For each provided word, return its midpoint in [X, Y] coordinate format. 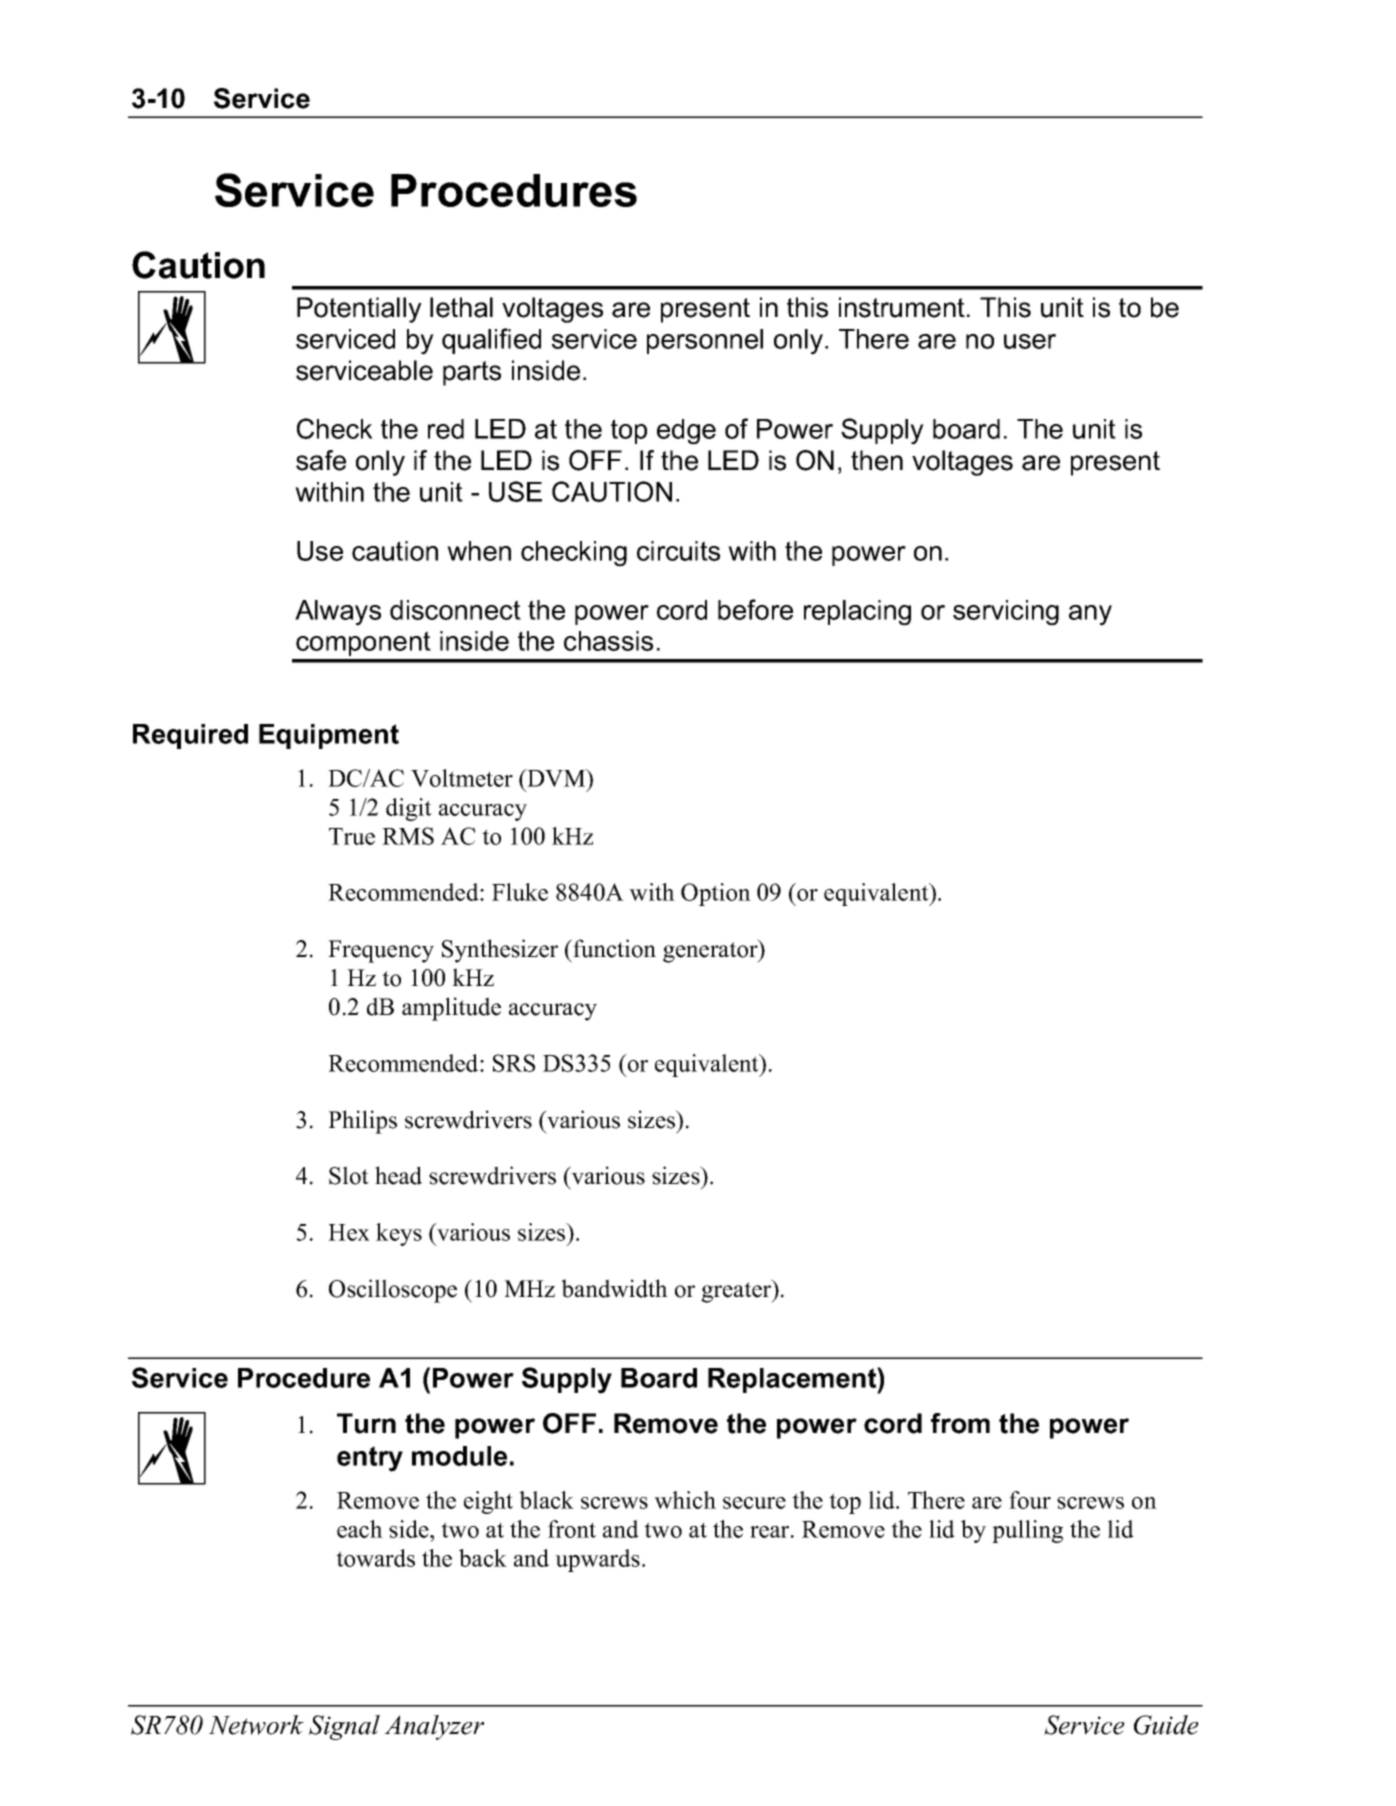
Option [716, 894]
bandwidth [614, 1288]
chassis [608, 641]
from [960, 1423]
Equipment [329, 736]
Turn [366, 1423]
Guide [1166, 1725]
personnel [705, 341]
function [613, 948]
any [1090, 615]
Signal [344, 1727]
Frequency [381, 951]
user [1030, 341]
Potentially [359, 310]
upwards [597, 1560]
